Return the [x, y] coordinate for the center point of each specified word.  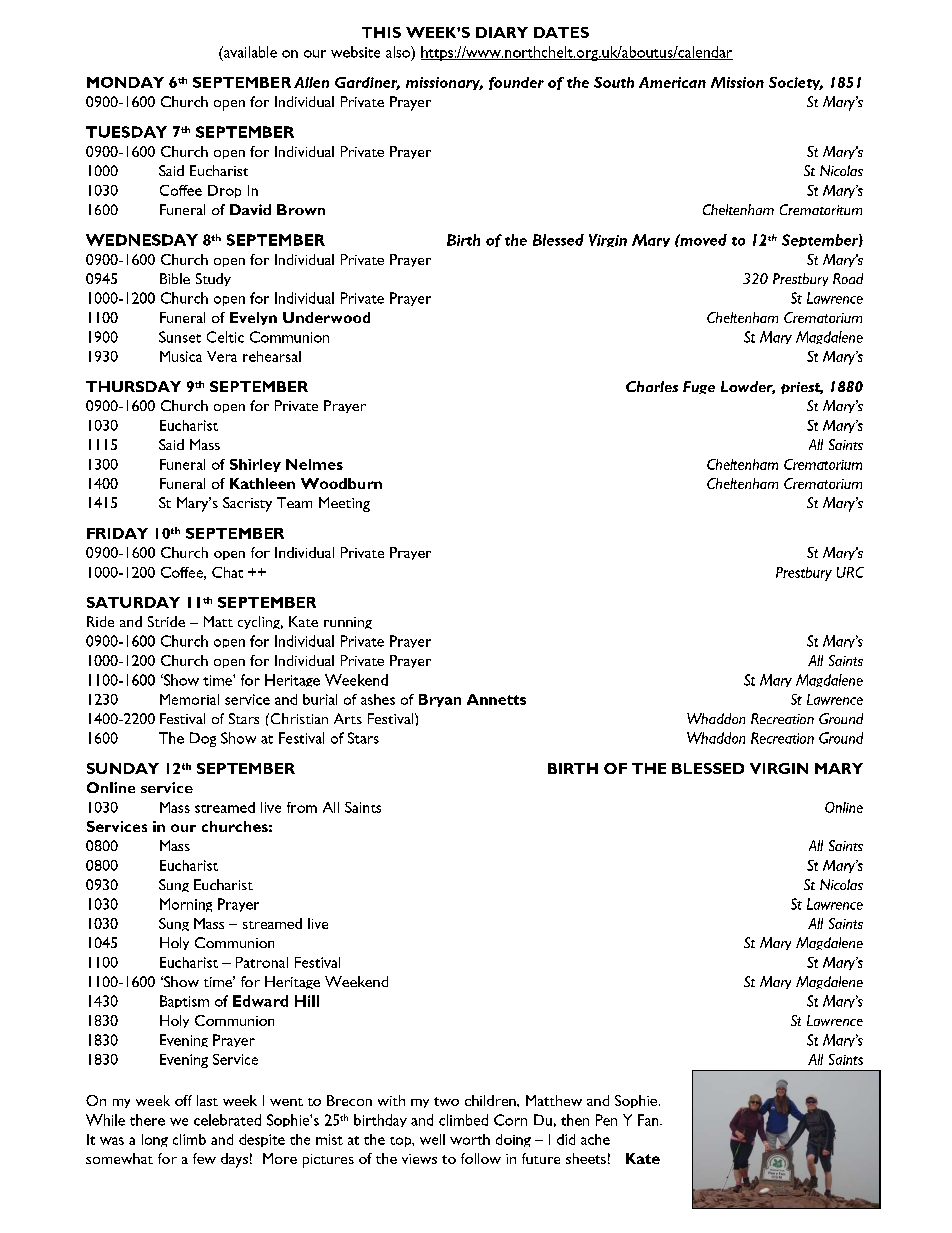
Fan [649, 1120]
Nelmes [314, 464]
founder [516, 83]
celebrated [227, 1120]
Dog [203, 739]
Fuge [699, 387]
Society [796, 83]
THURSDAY [133, 386]
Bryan [440, 700]
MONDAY [125, 82]
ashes [378, 699]
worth [470, 1139]
